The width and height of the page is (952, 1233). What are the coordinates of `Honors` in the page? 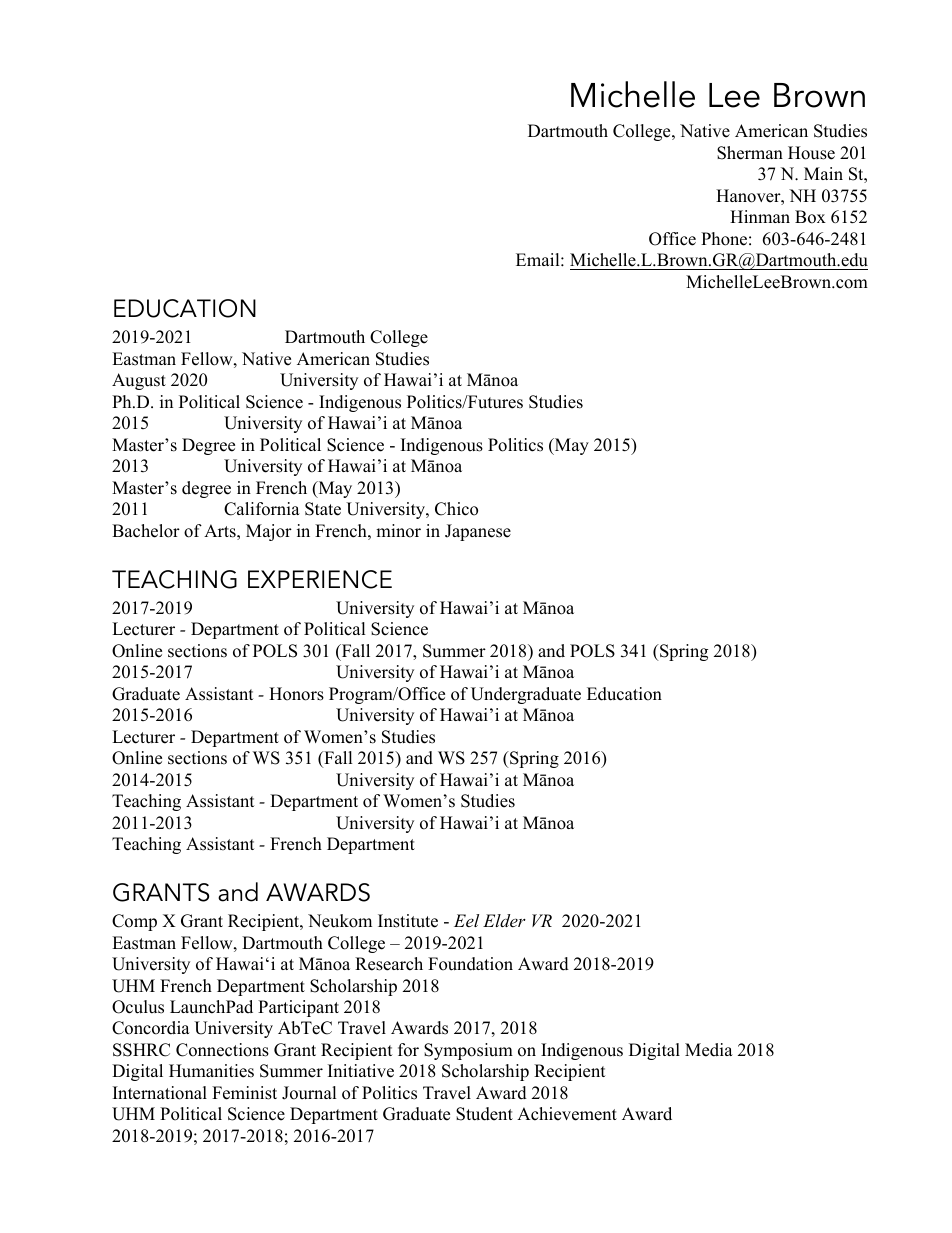 It's located at (296, 694).
